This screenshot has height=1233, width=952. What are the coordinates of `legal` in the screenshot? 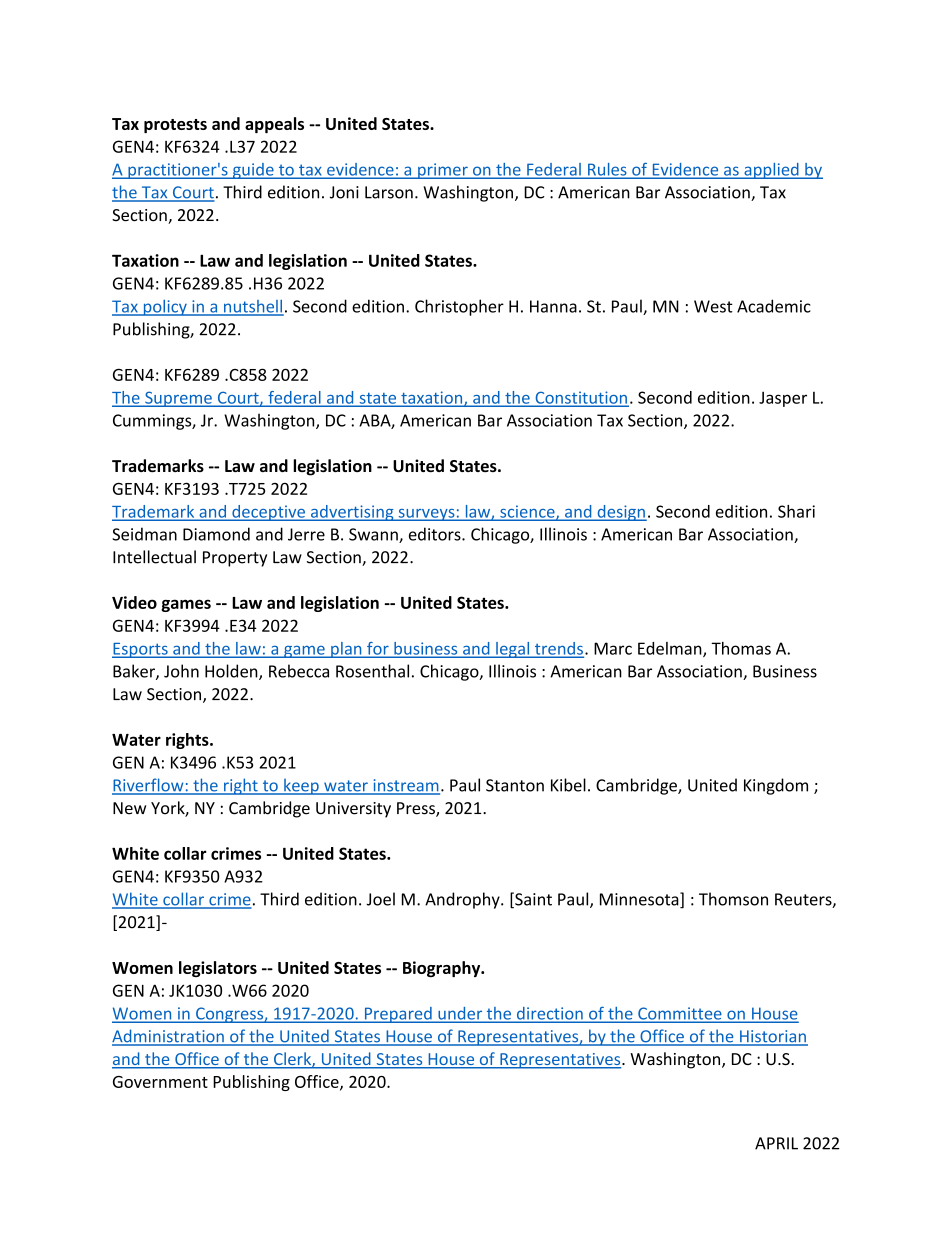 It's located at (513, 650).
